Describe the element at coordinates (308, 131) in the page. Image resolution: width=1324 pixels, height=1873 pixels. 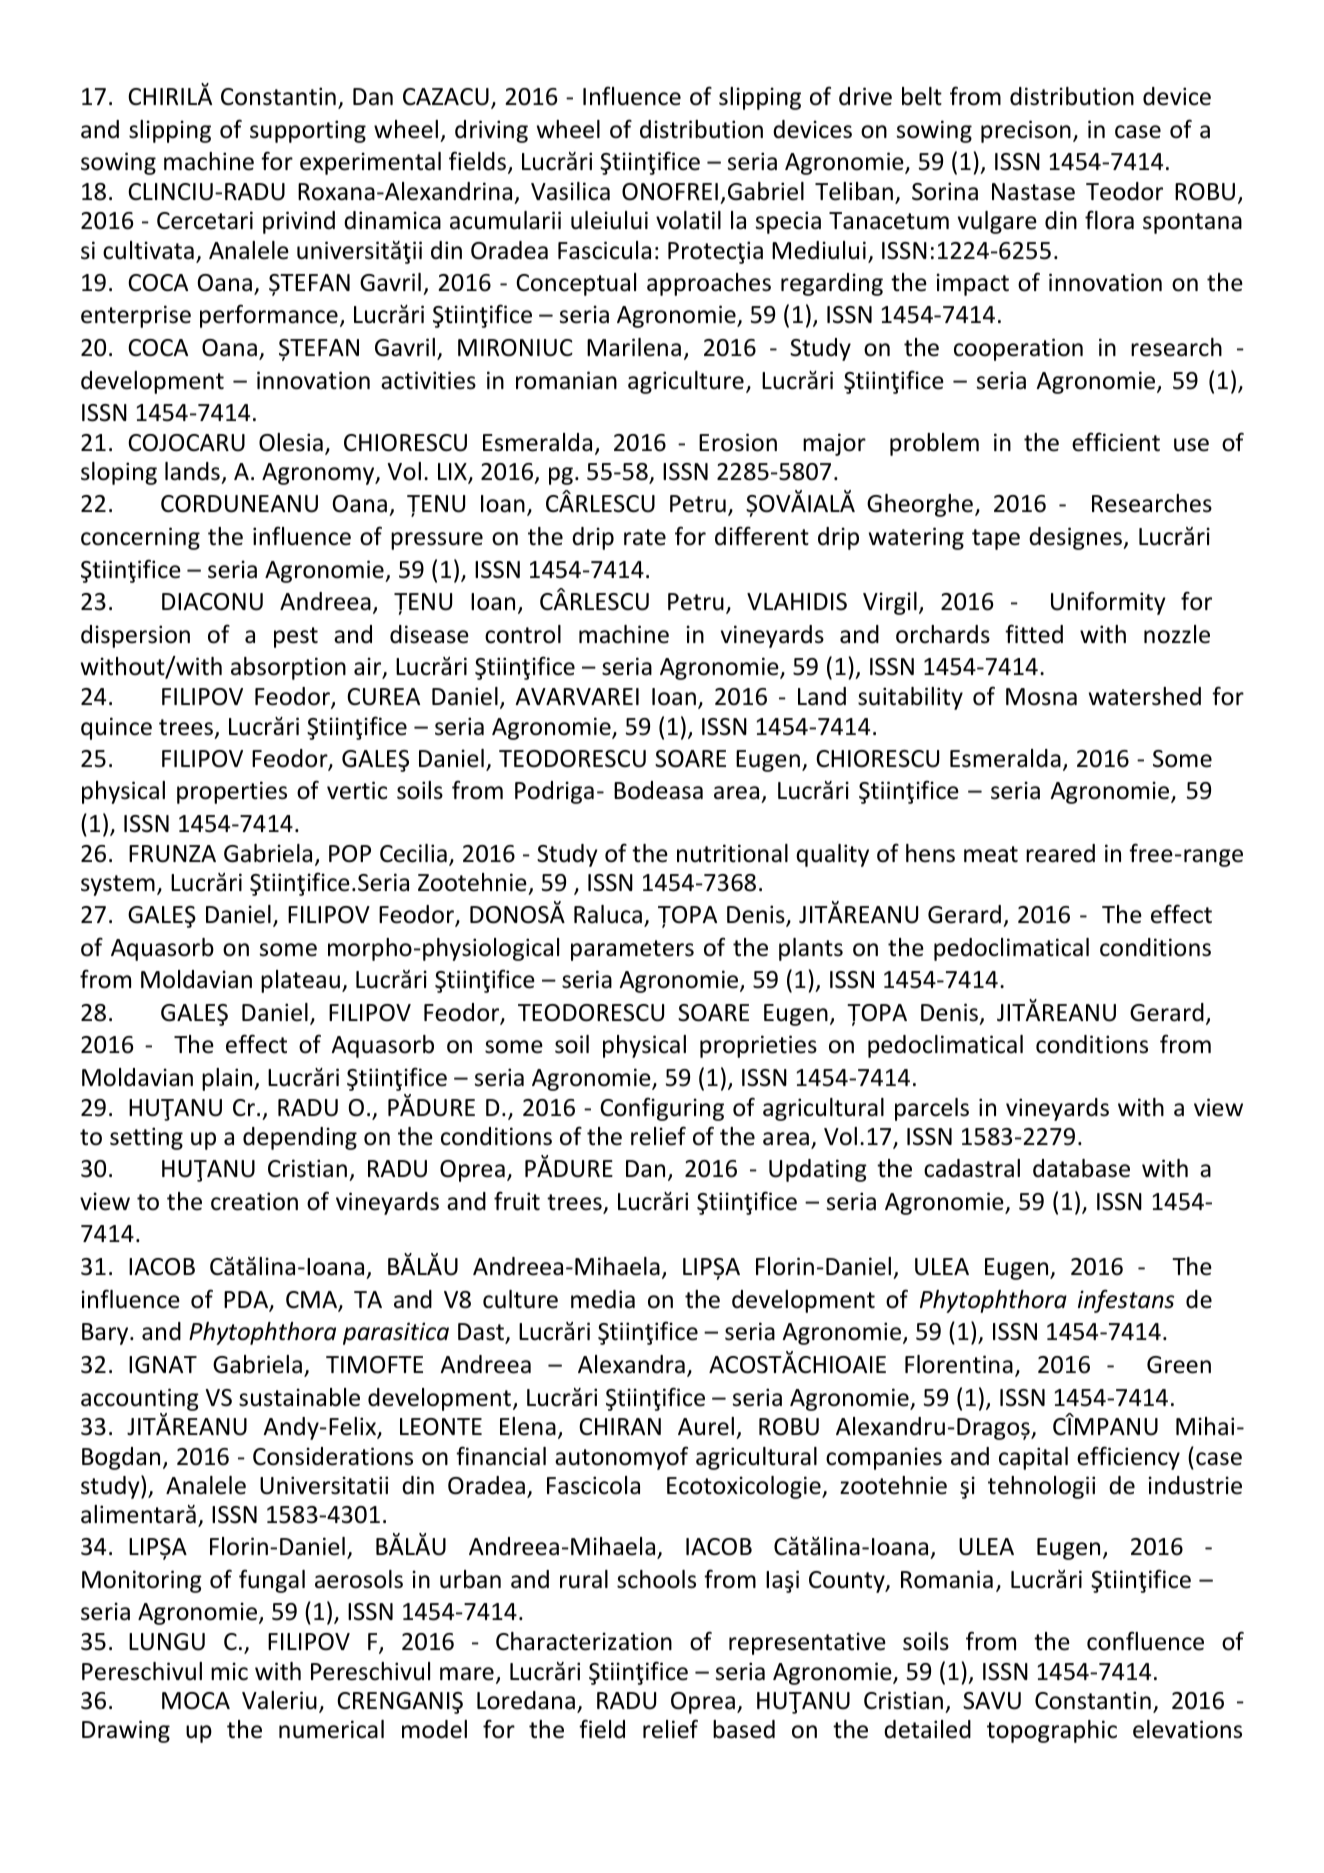
I see `supporting` at that location.
